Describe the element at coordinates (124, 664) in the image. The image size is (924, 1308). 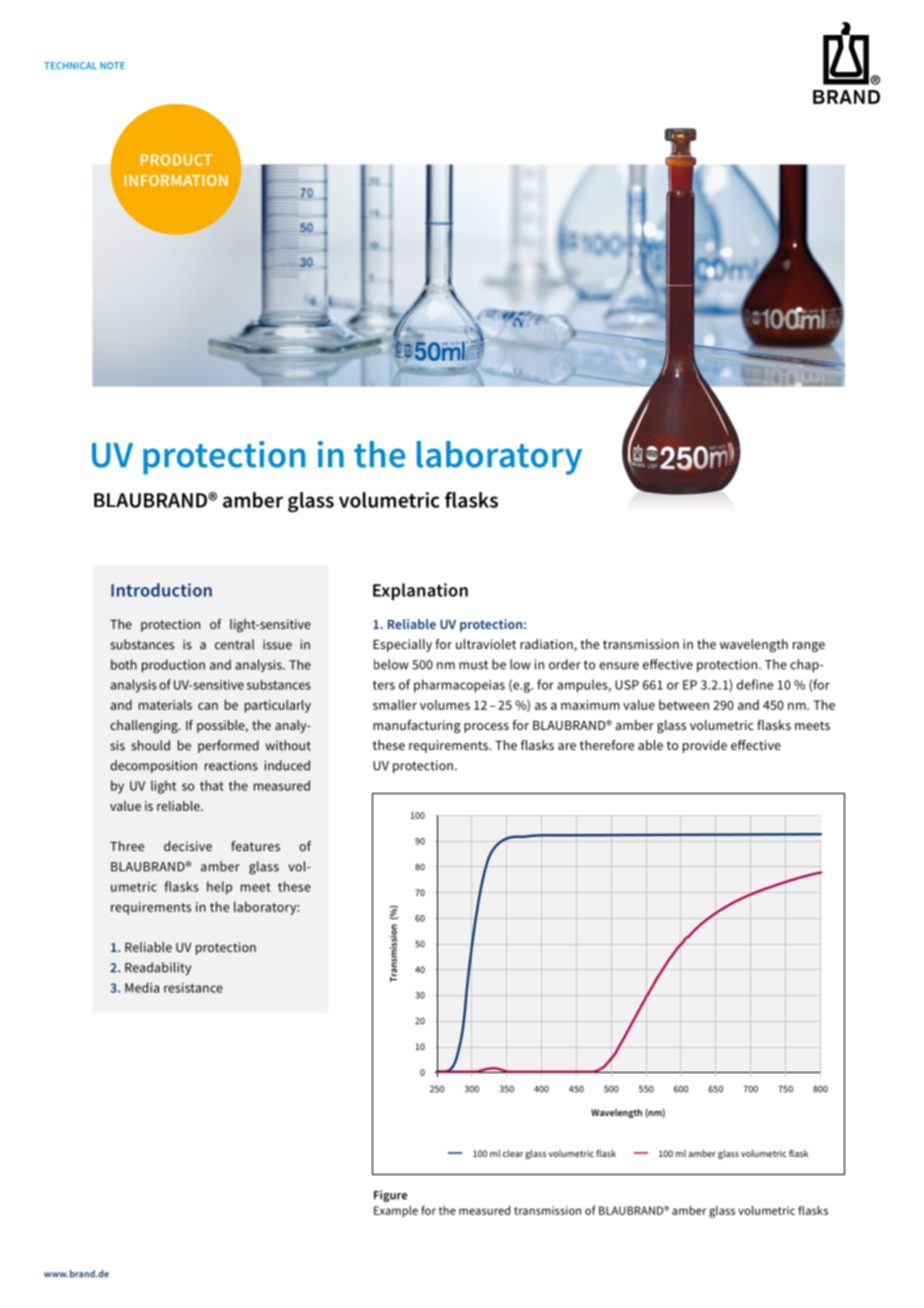
I see `both` at that location.
